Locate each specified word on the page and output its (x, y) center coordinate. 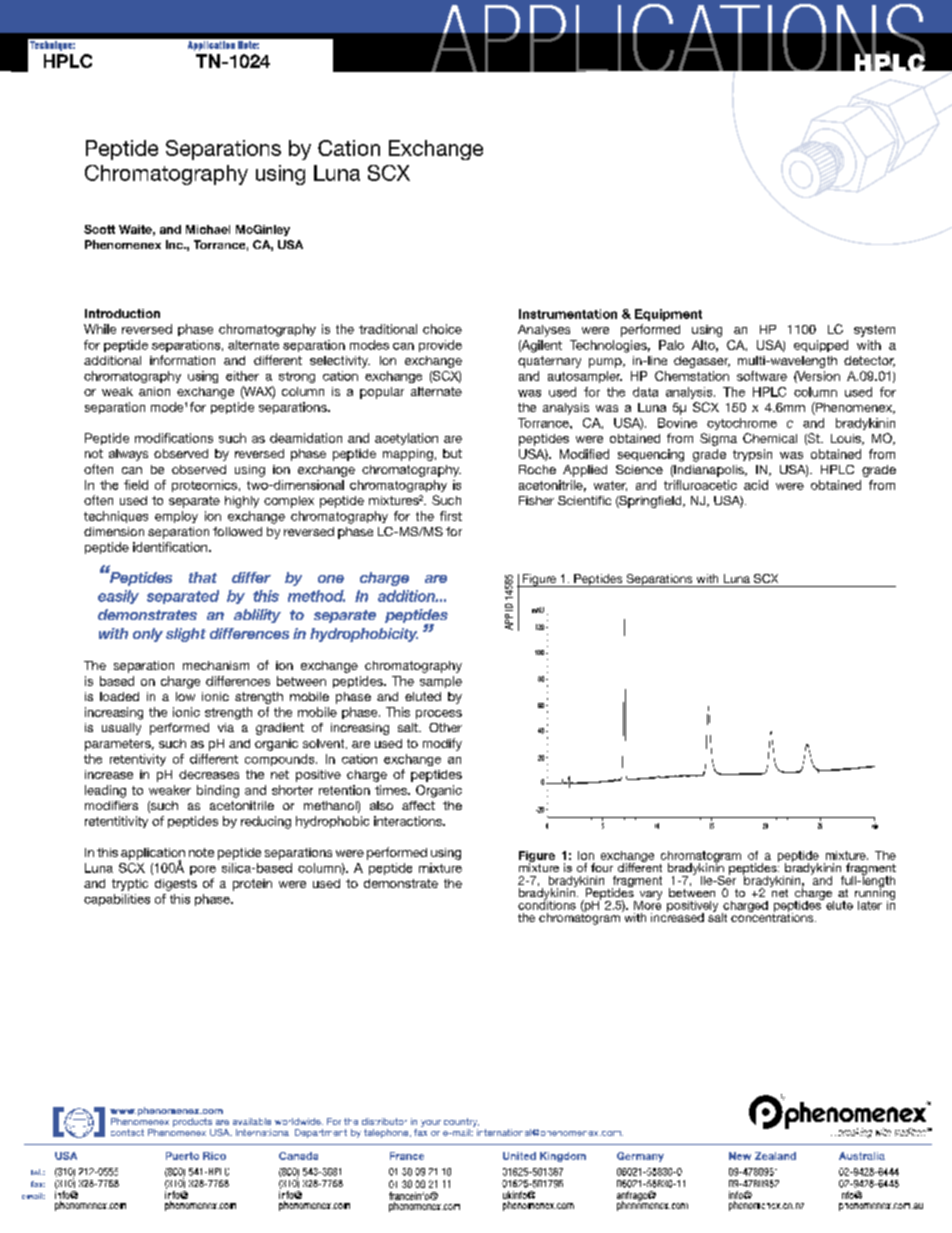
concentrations (773, 916)
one (331, 579)
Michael (208, 229)
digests (176, 885)
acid (756, 485)
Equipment (668, 315)
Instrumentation (568, 314)
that (203, 577)
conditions (547, 904)
